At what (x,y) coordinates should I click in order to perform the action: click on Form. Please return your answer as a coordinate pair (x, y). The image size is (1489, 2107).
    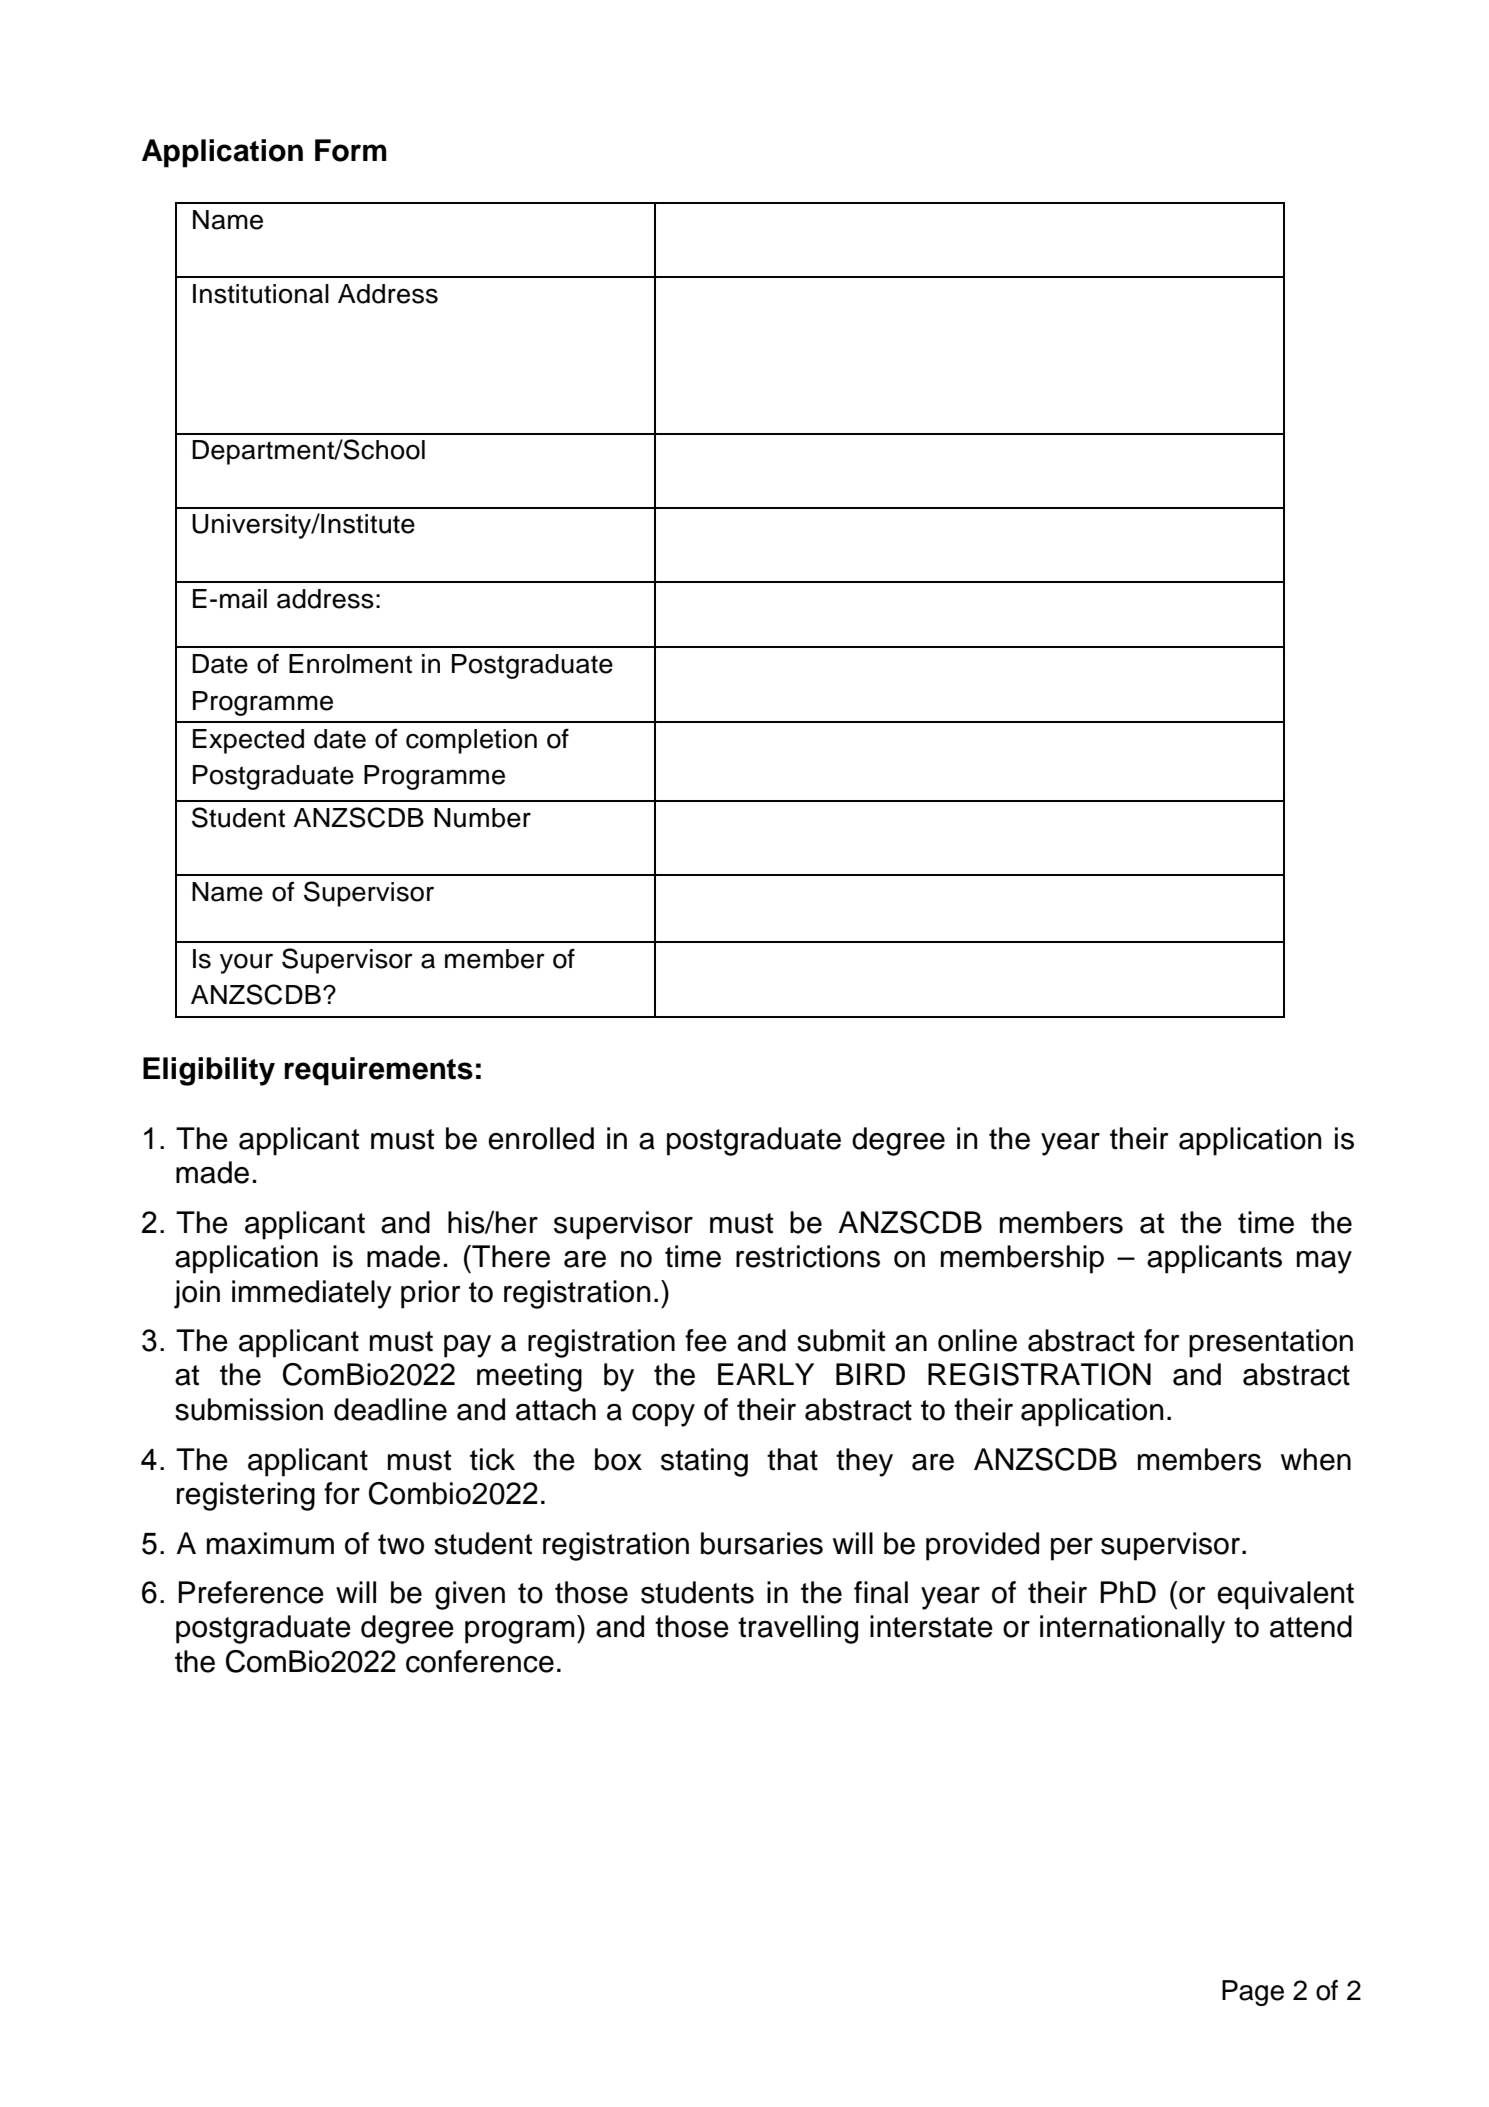
    Looking at the image, I should click on (351, 150).
